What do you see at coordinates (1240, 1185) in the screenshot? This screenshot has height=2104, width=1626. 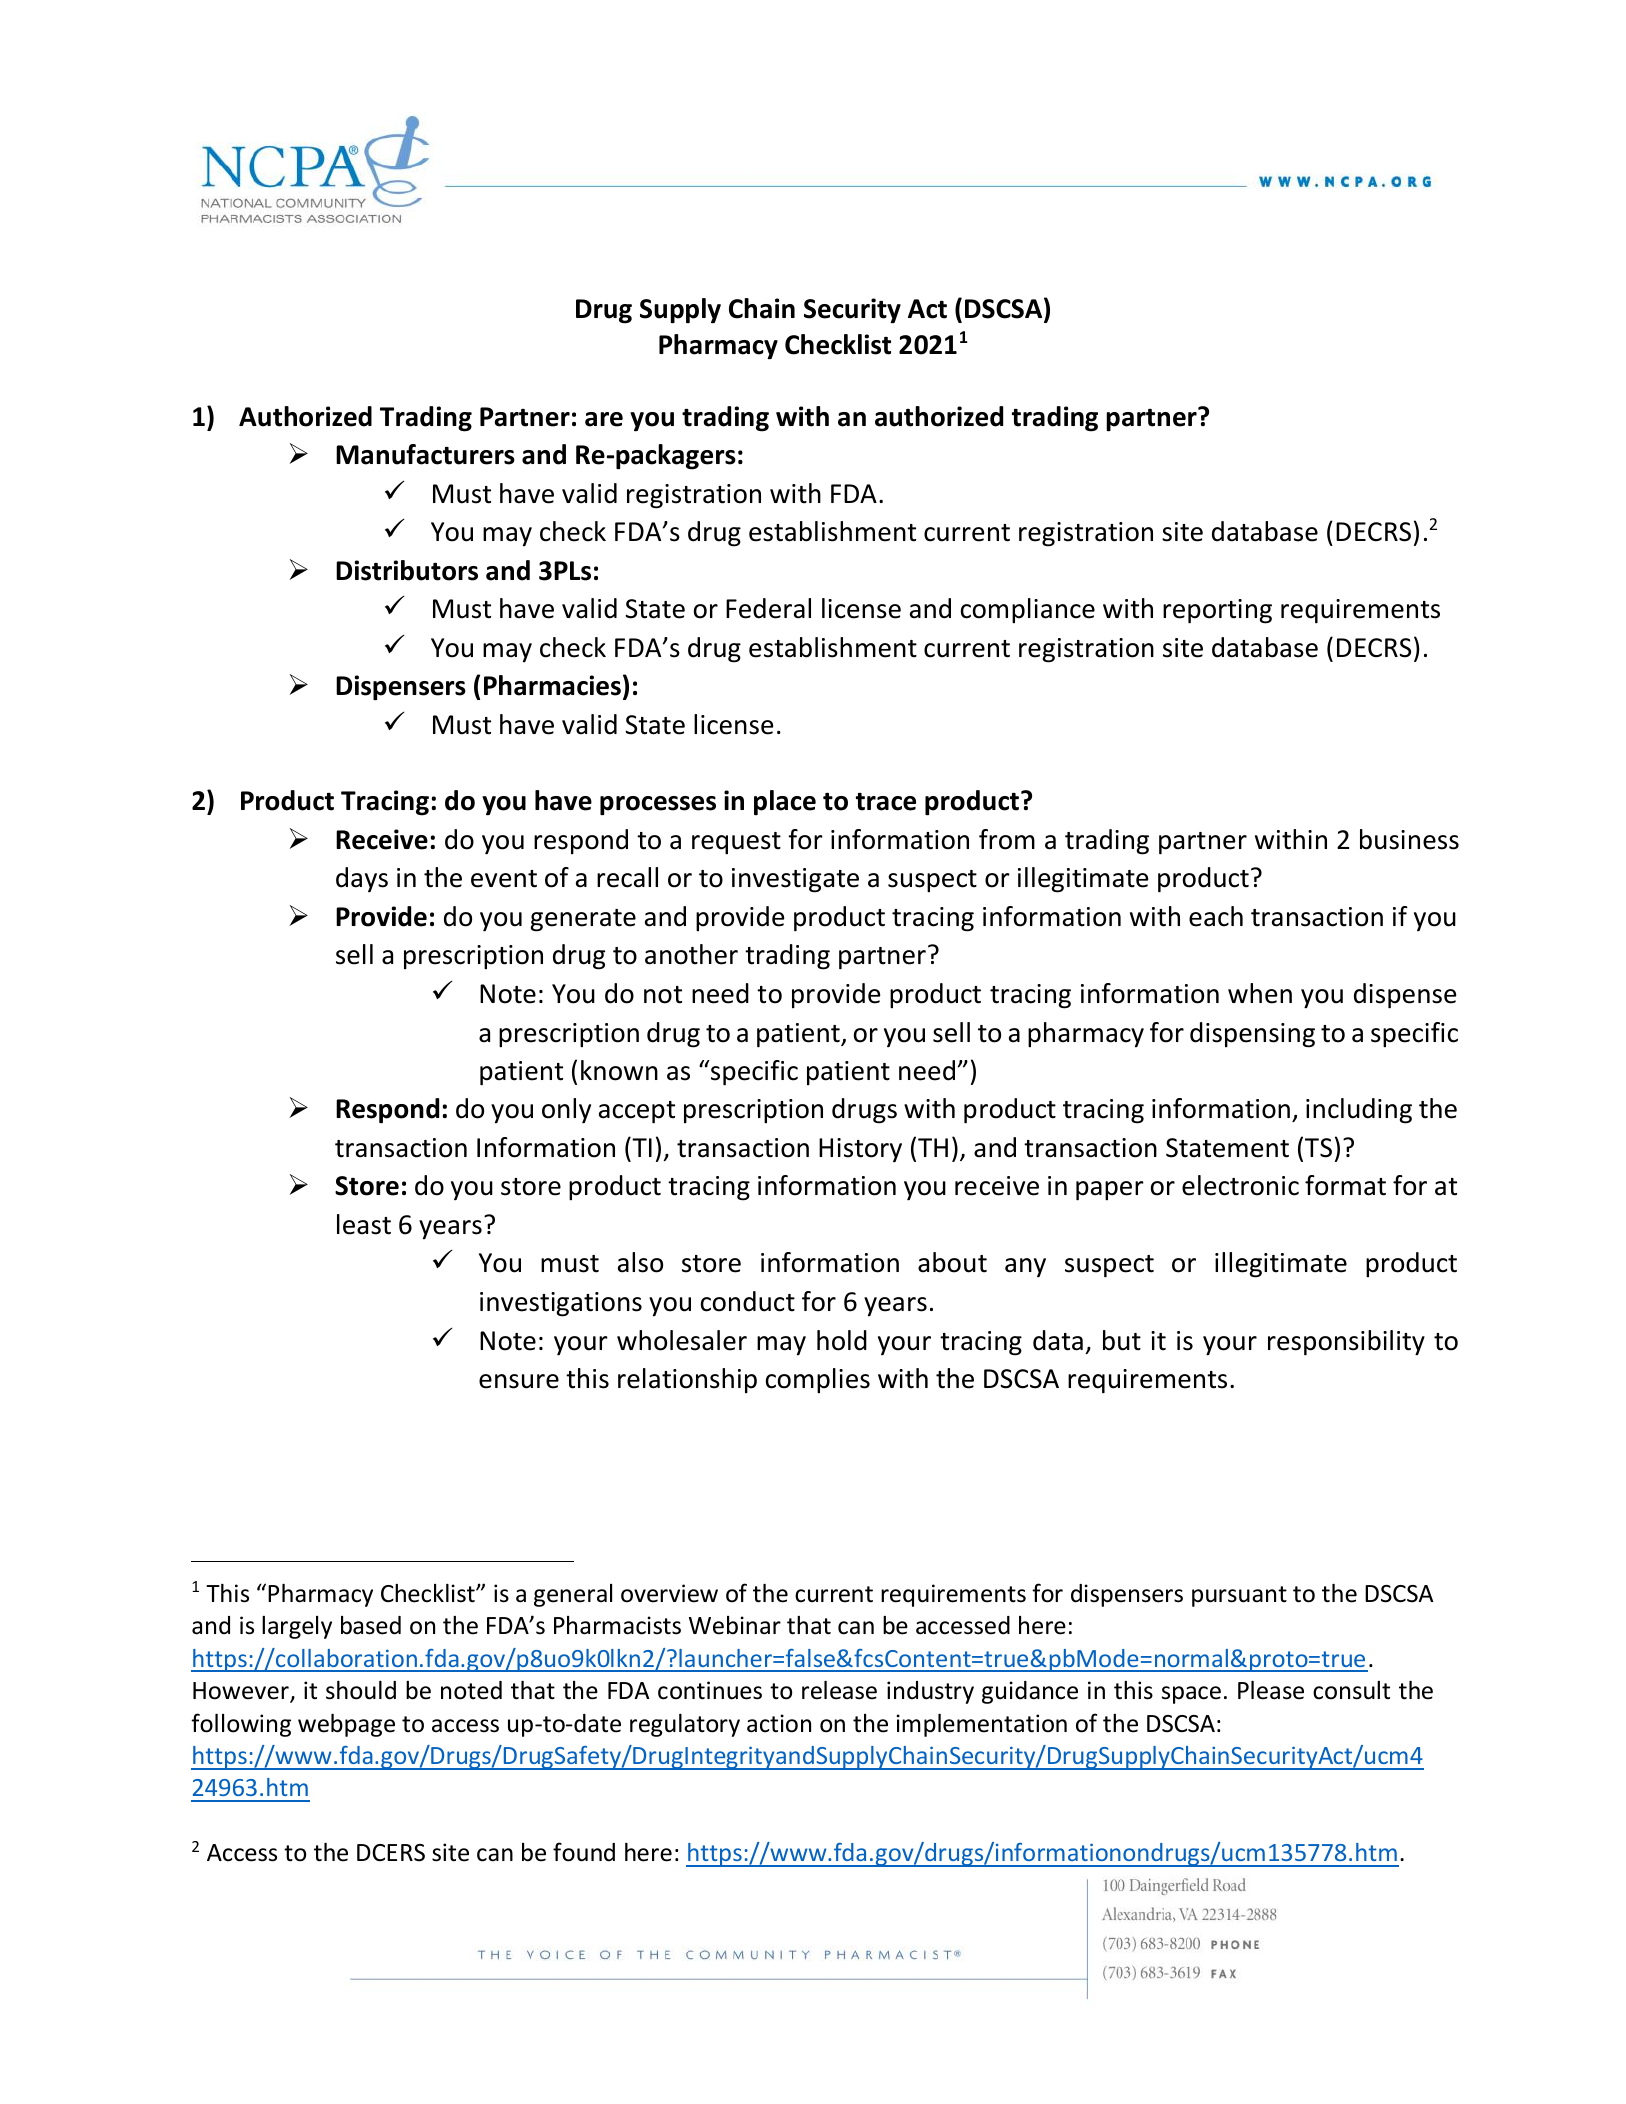 I see `electronic` at bounding box center [1240, 1185].
